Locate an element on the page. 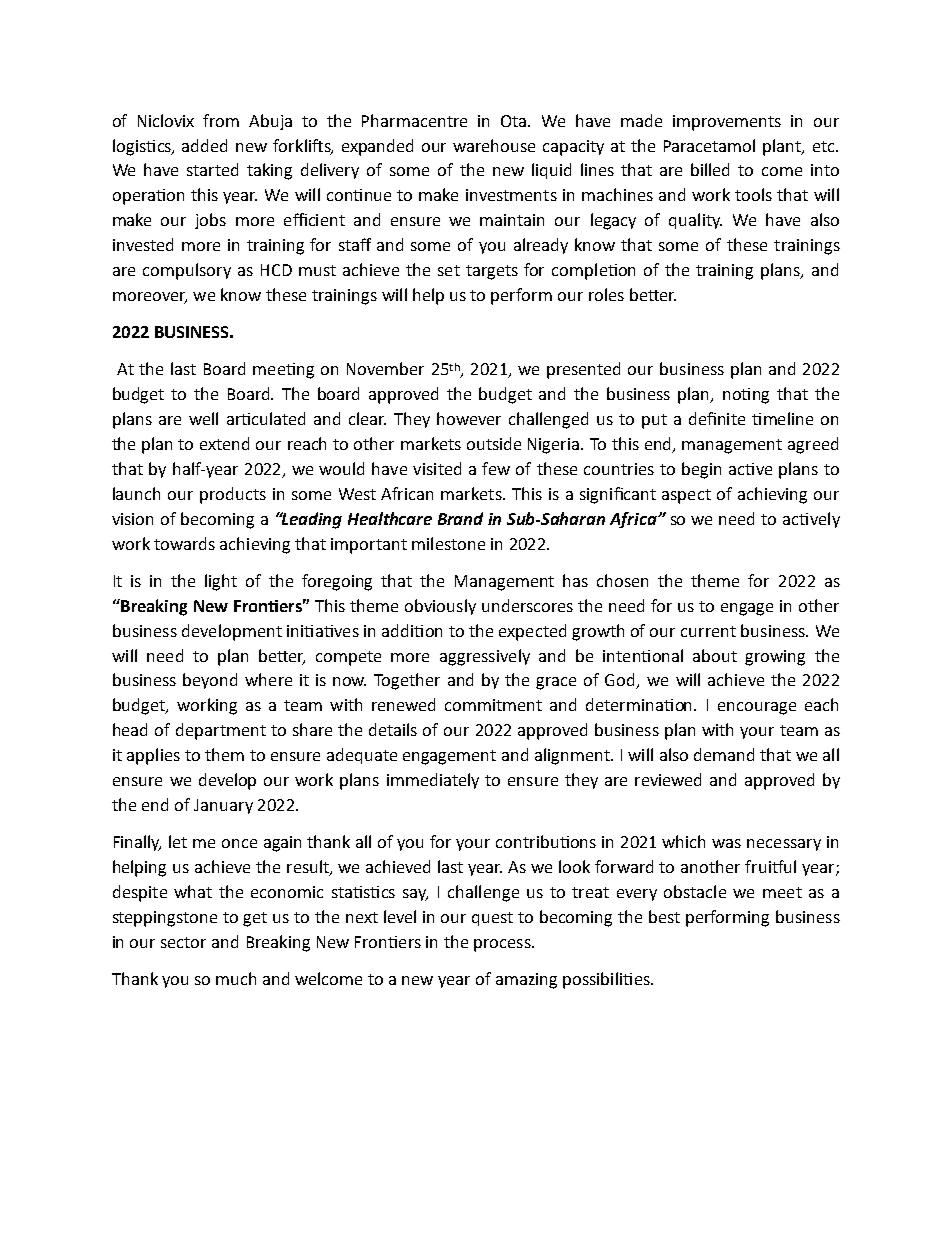 This page has width=952, height=1233. towards is located at coordinates (184, 543).
